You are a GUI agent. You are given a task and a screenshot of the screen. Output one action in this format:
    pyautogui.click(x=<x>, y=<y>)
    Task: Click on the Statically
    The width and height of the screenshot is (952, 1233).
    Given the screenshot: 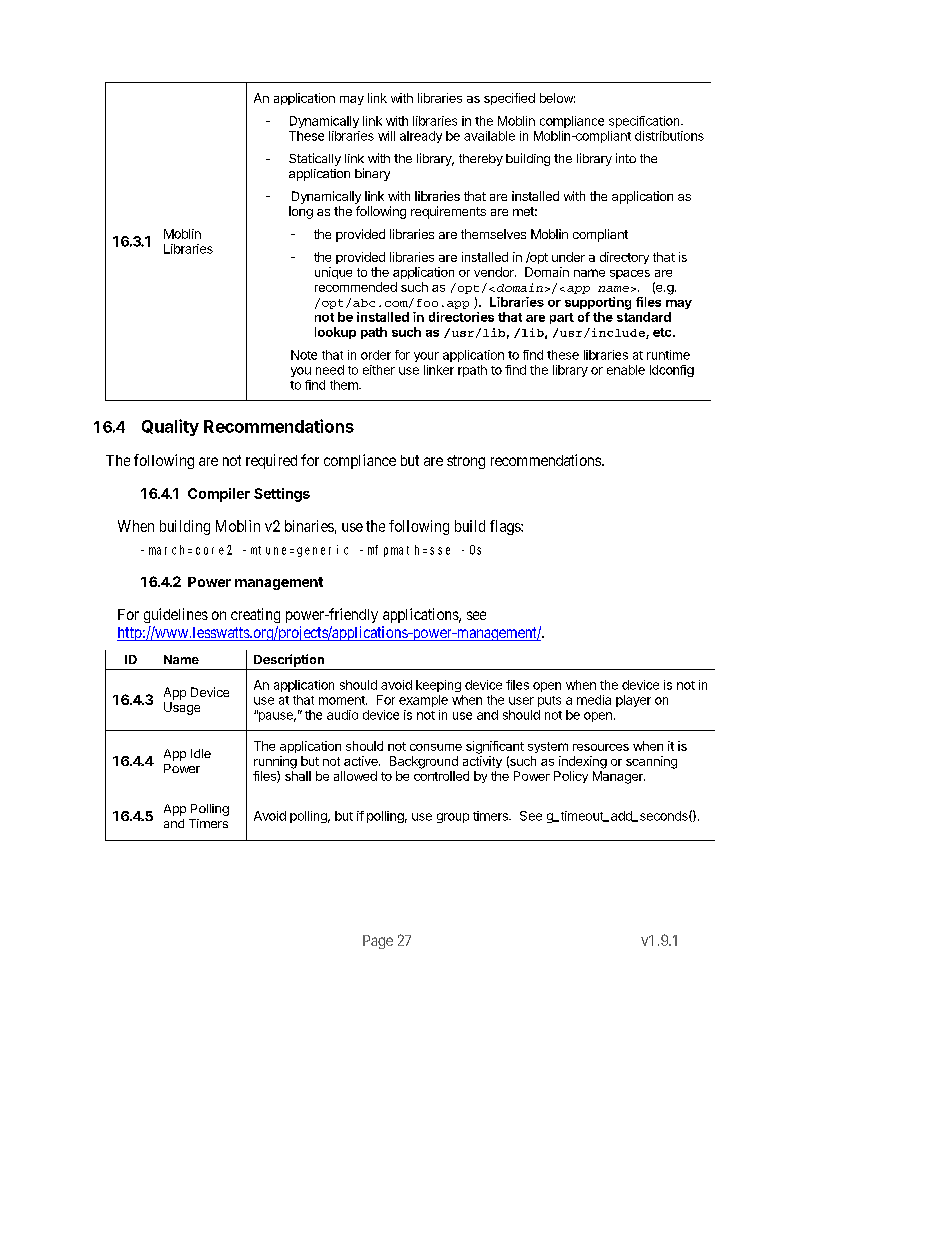 What is the action you would take?
    pyautogui.click(x=315, y=159)
